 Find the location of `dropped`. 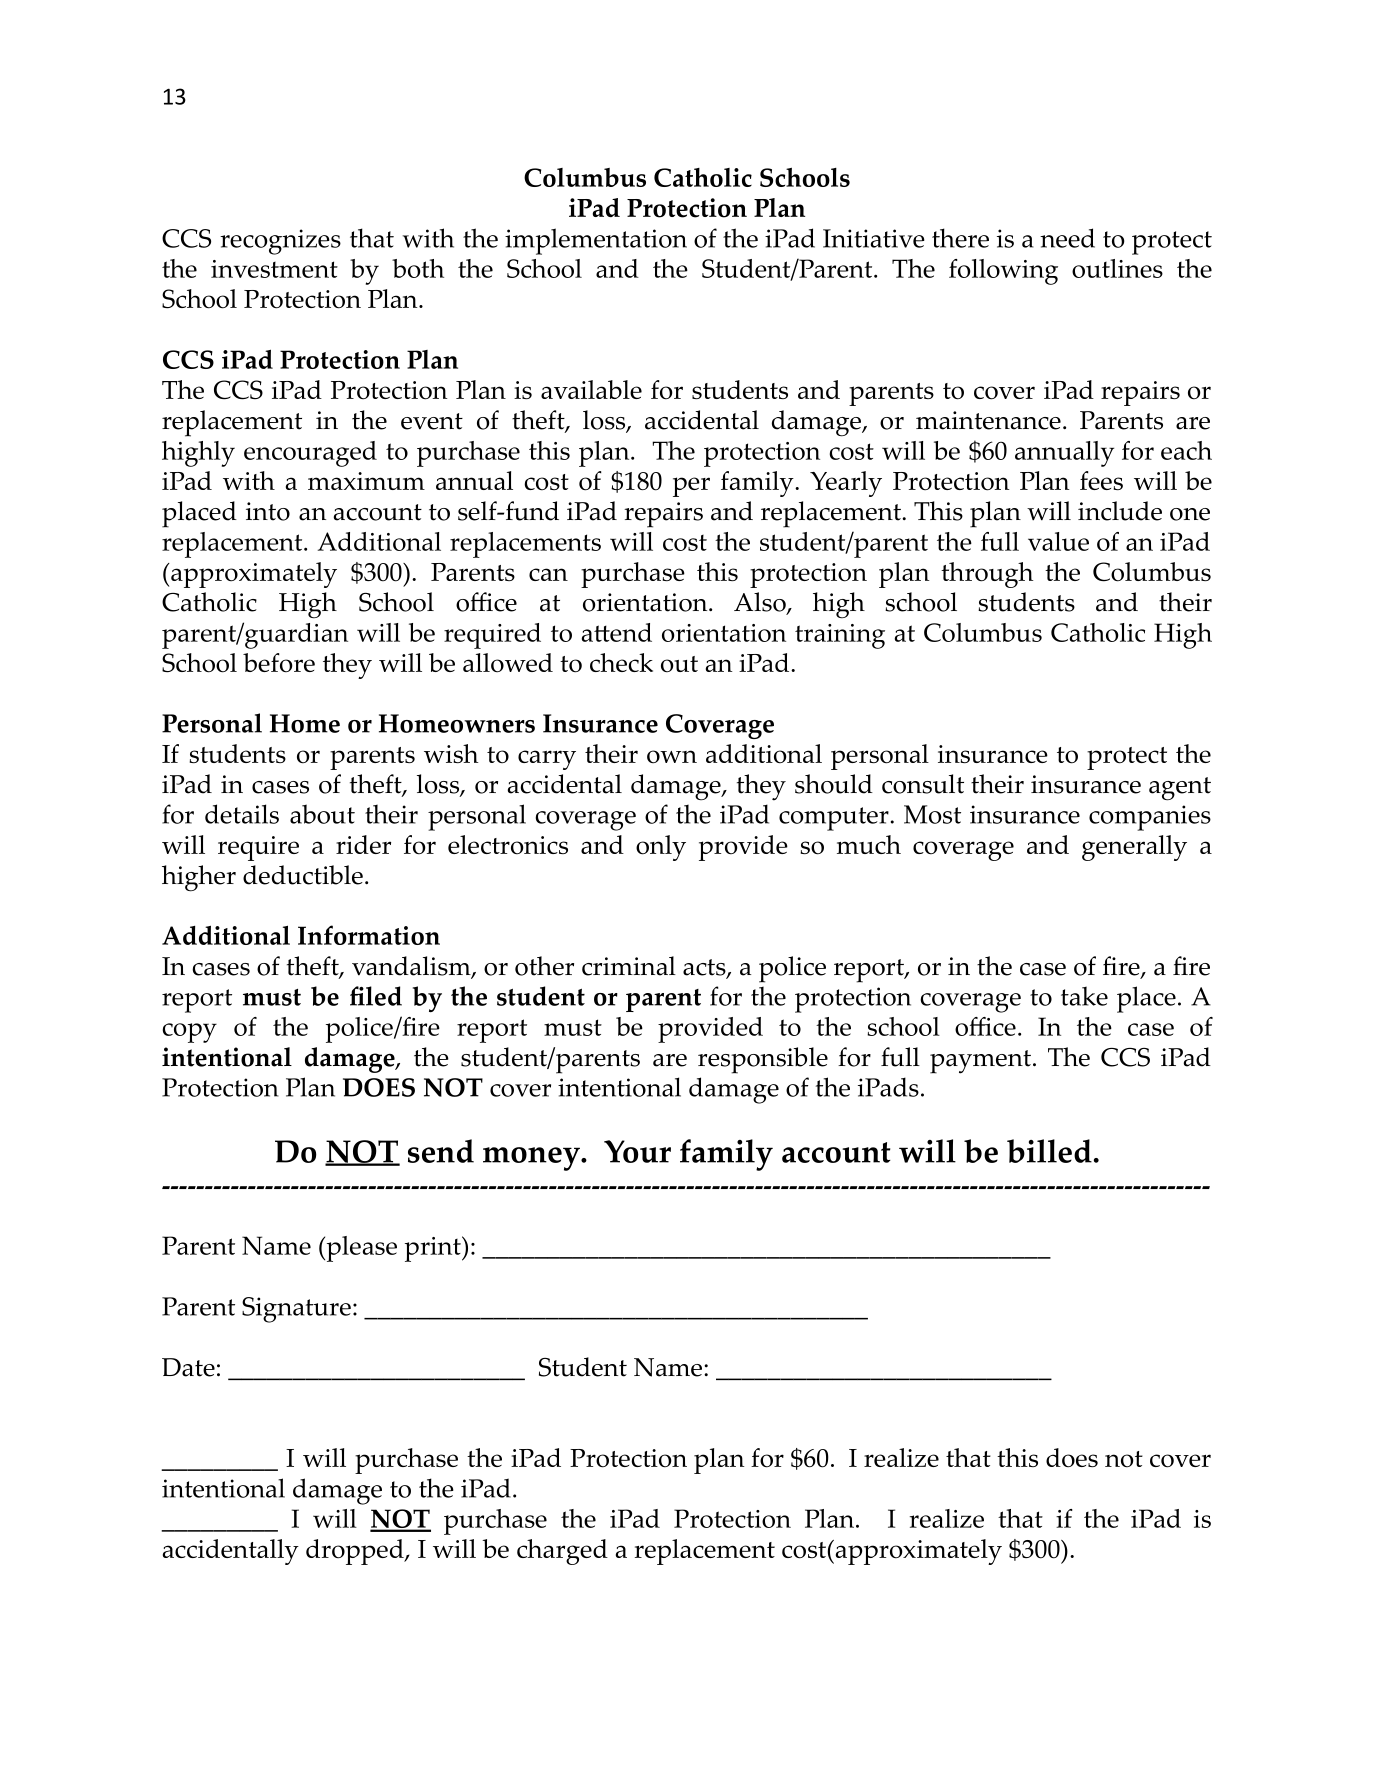

dropped is located at coordinates (356, 1552).
